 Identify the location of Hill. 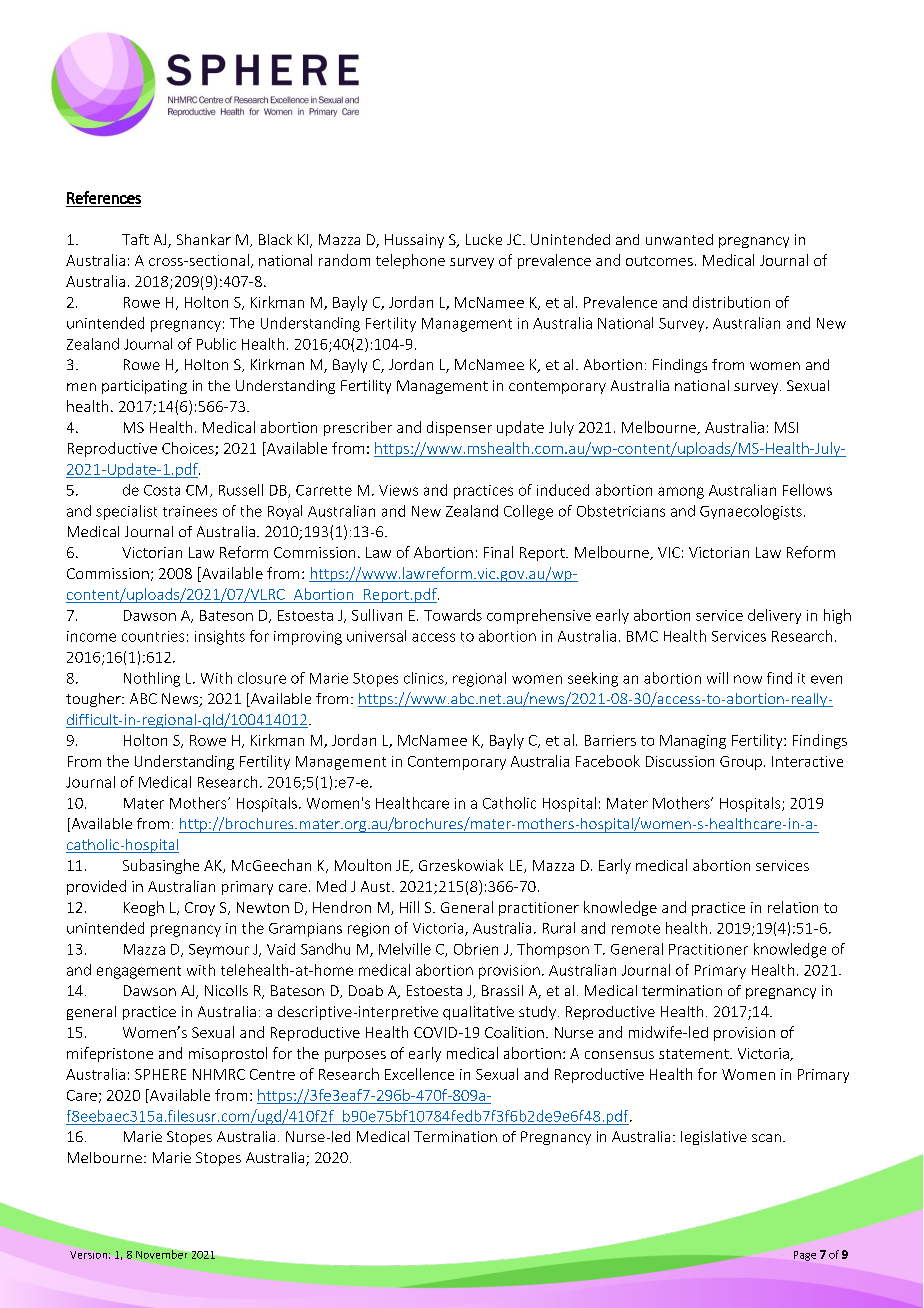
(409, 907).
